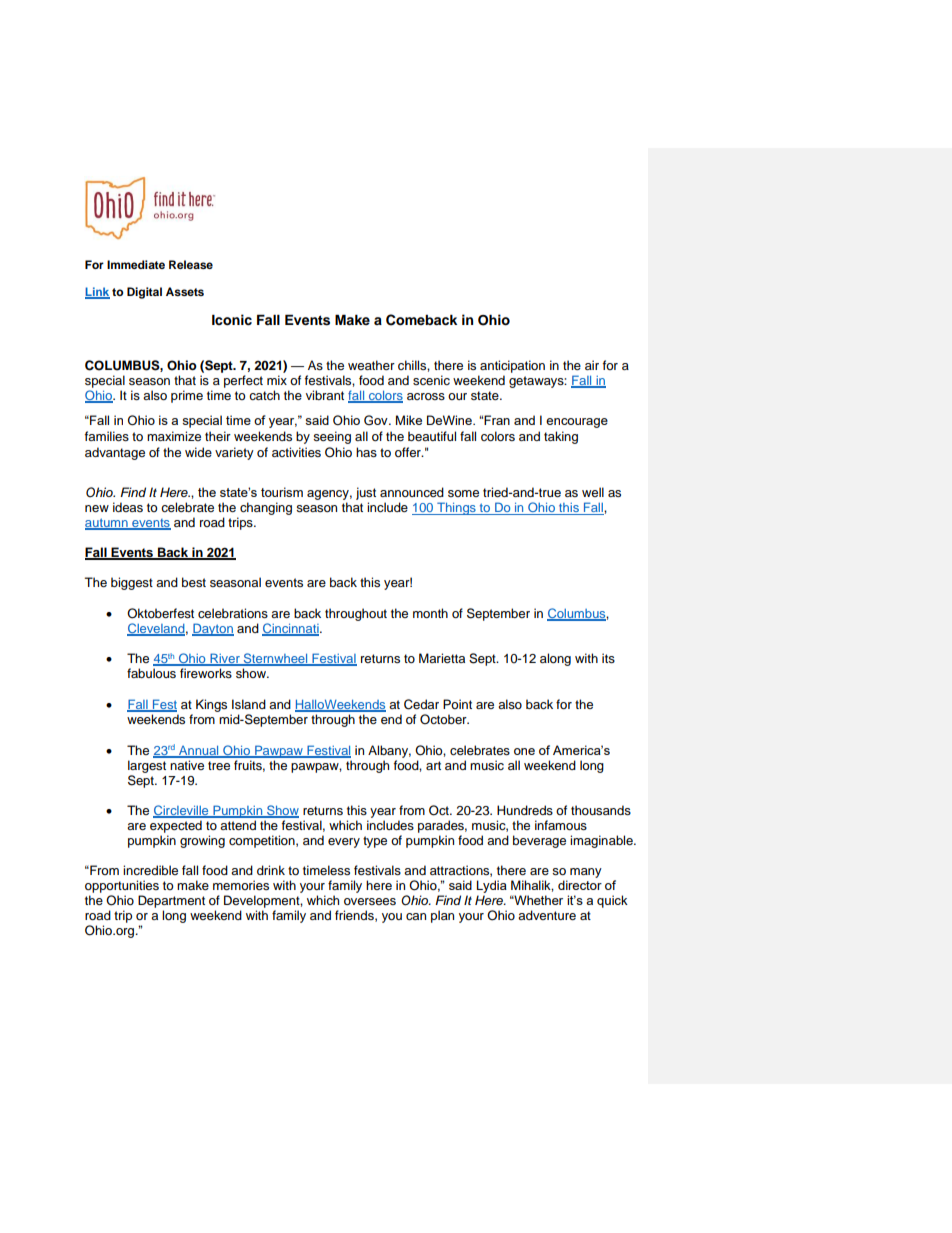  I want to click on month, so click(430, 613).
